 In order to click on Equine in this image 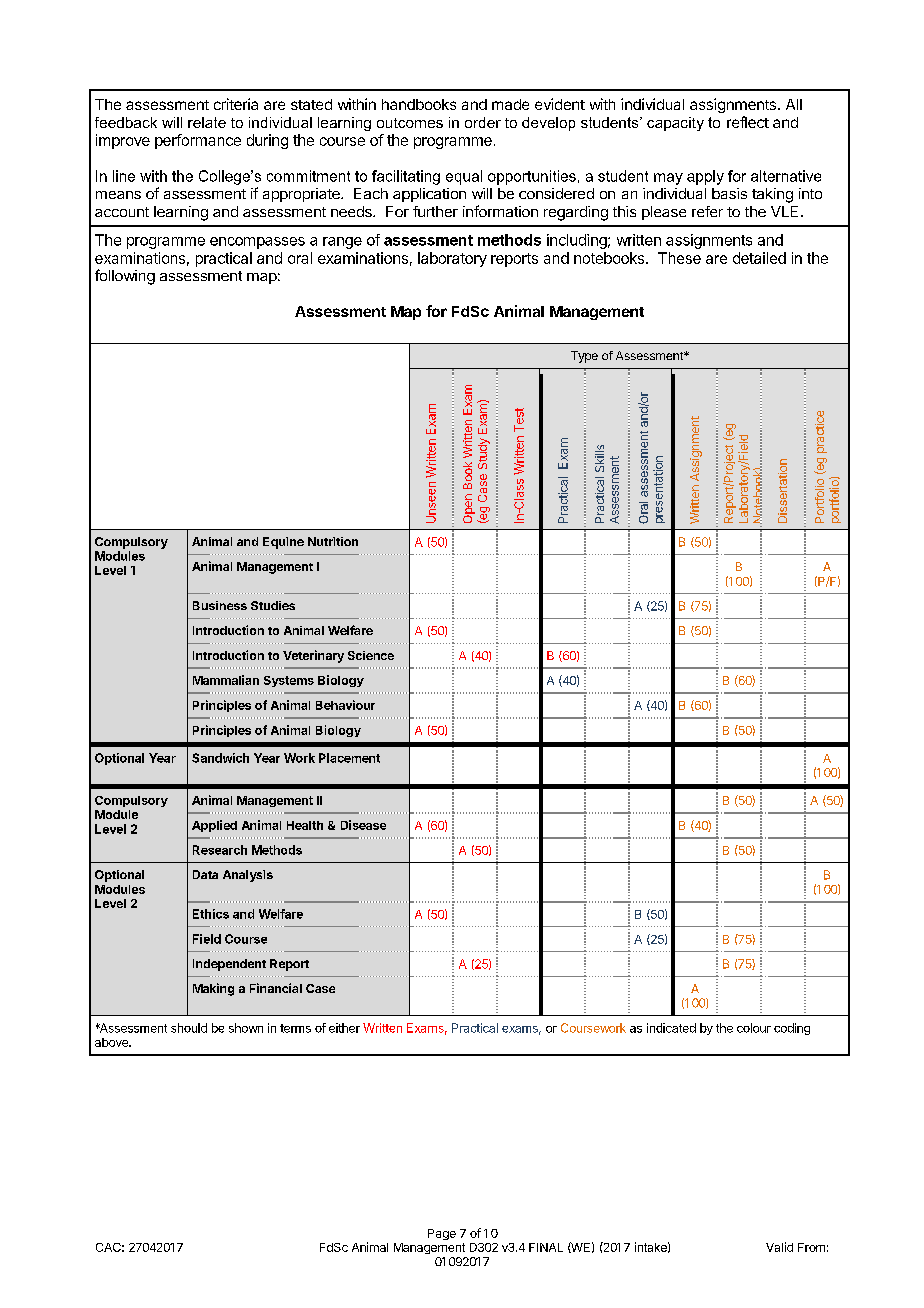, I will do `click(283, 543)`.
